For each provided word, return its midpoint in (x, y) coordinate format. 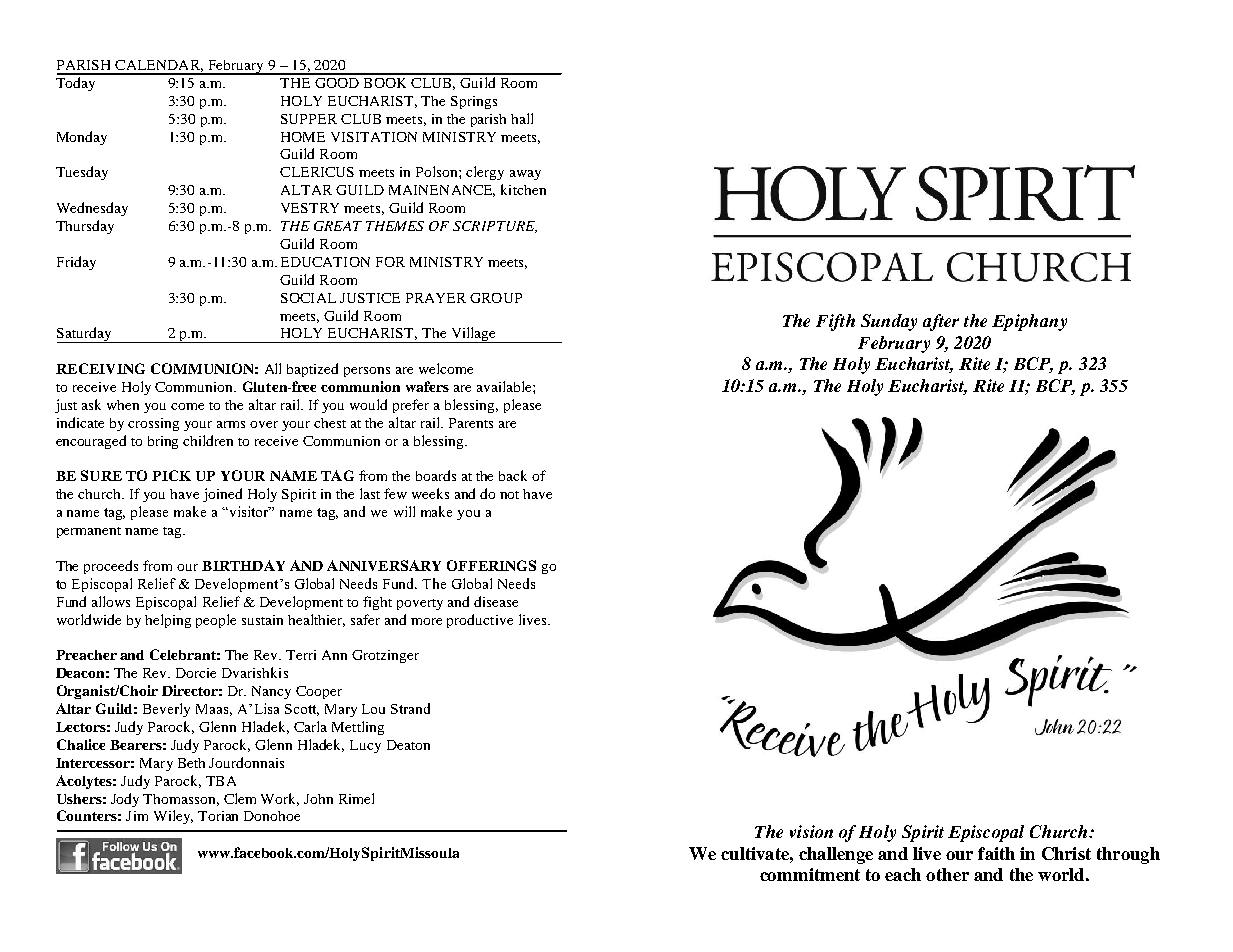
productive (480, 621)
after (941, 322)
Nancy (271, 692)
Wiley (173, 817)
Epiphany (1029, 322)
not (509, 495)
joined (222, 495)
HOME (303, 137)
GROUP (496, 298)
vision (811, 831)
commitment (810, 874)
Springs (474, 102)
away (525, 175)
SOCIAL (308, 298)
